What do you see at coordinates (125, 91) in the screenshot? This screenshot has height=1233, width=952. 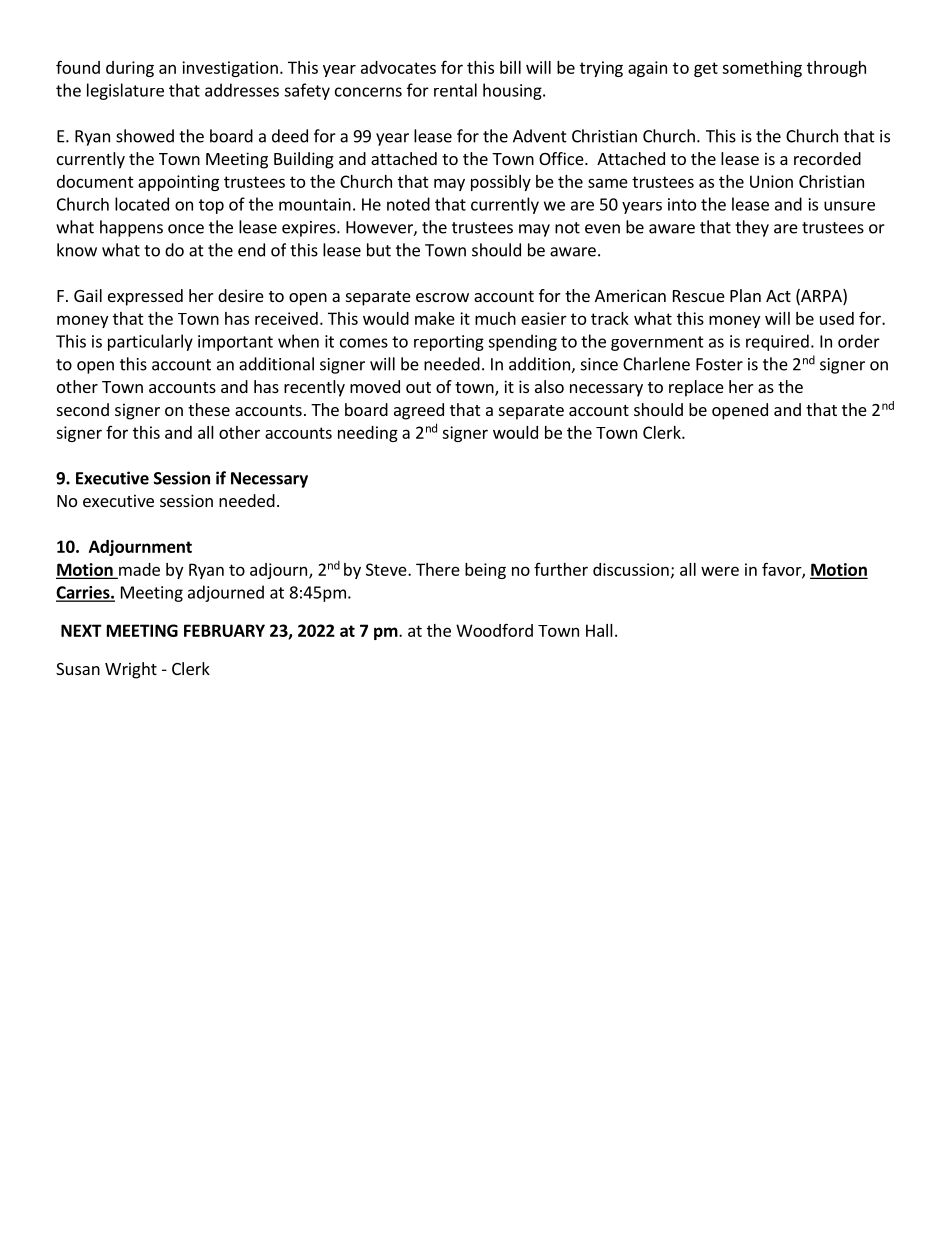 I see `legislature` at bounding box center [125, 91].
